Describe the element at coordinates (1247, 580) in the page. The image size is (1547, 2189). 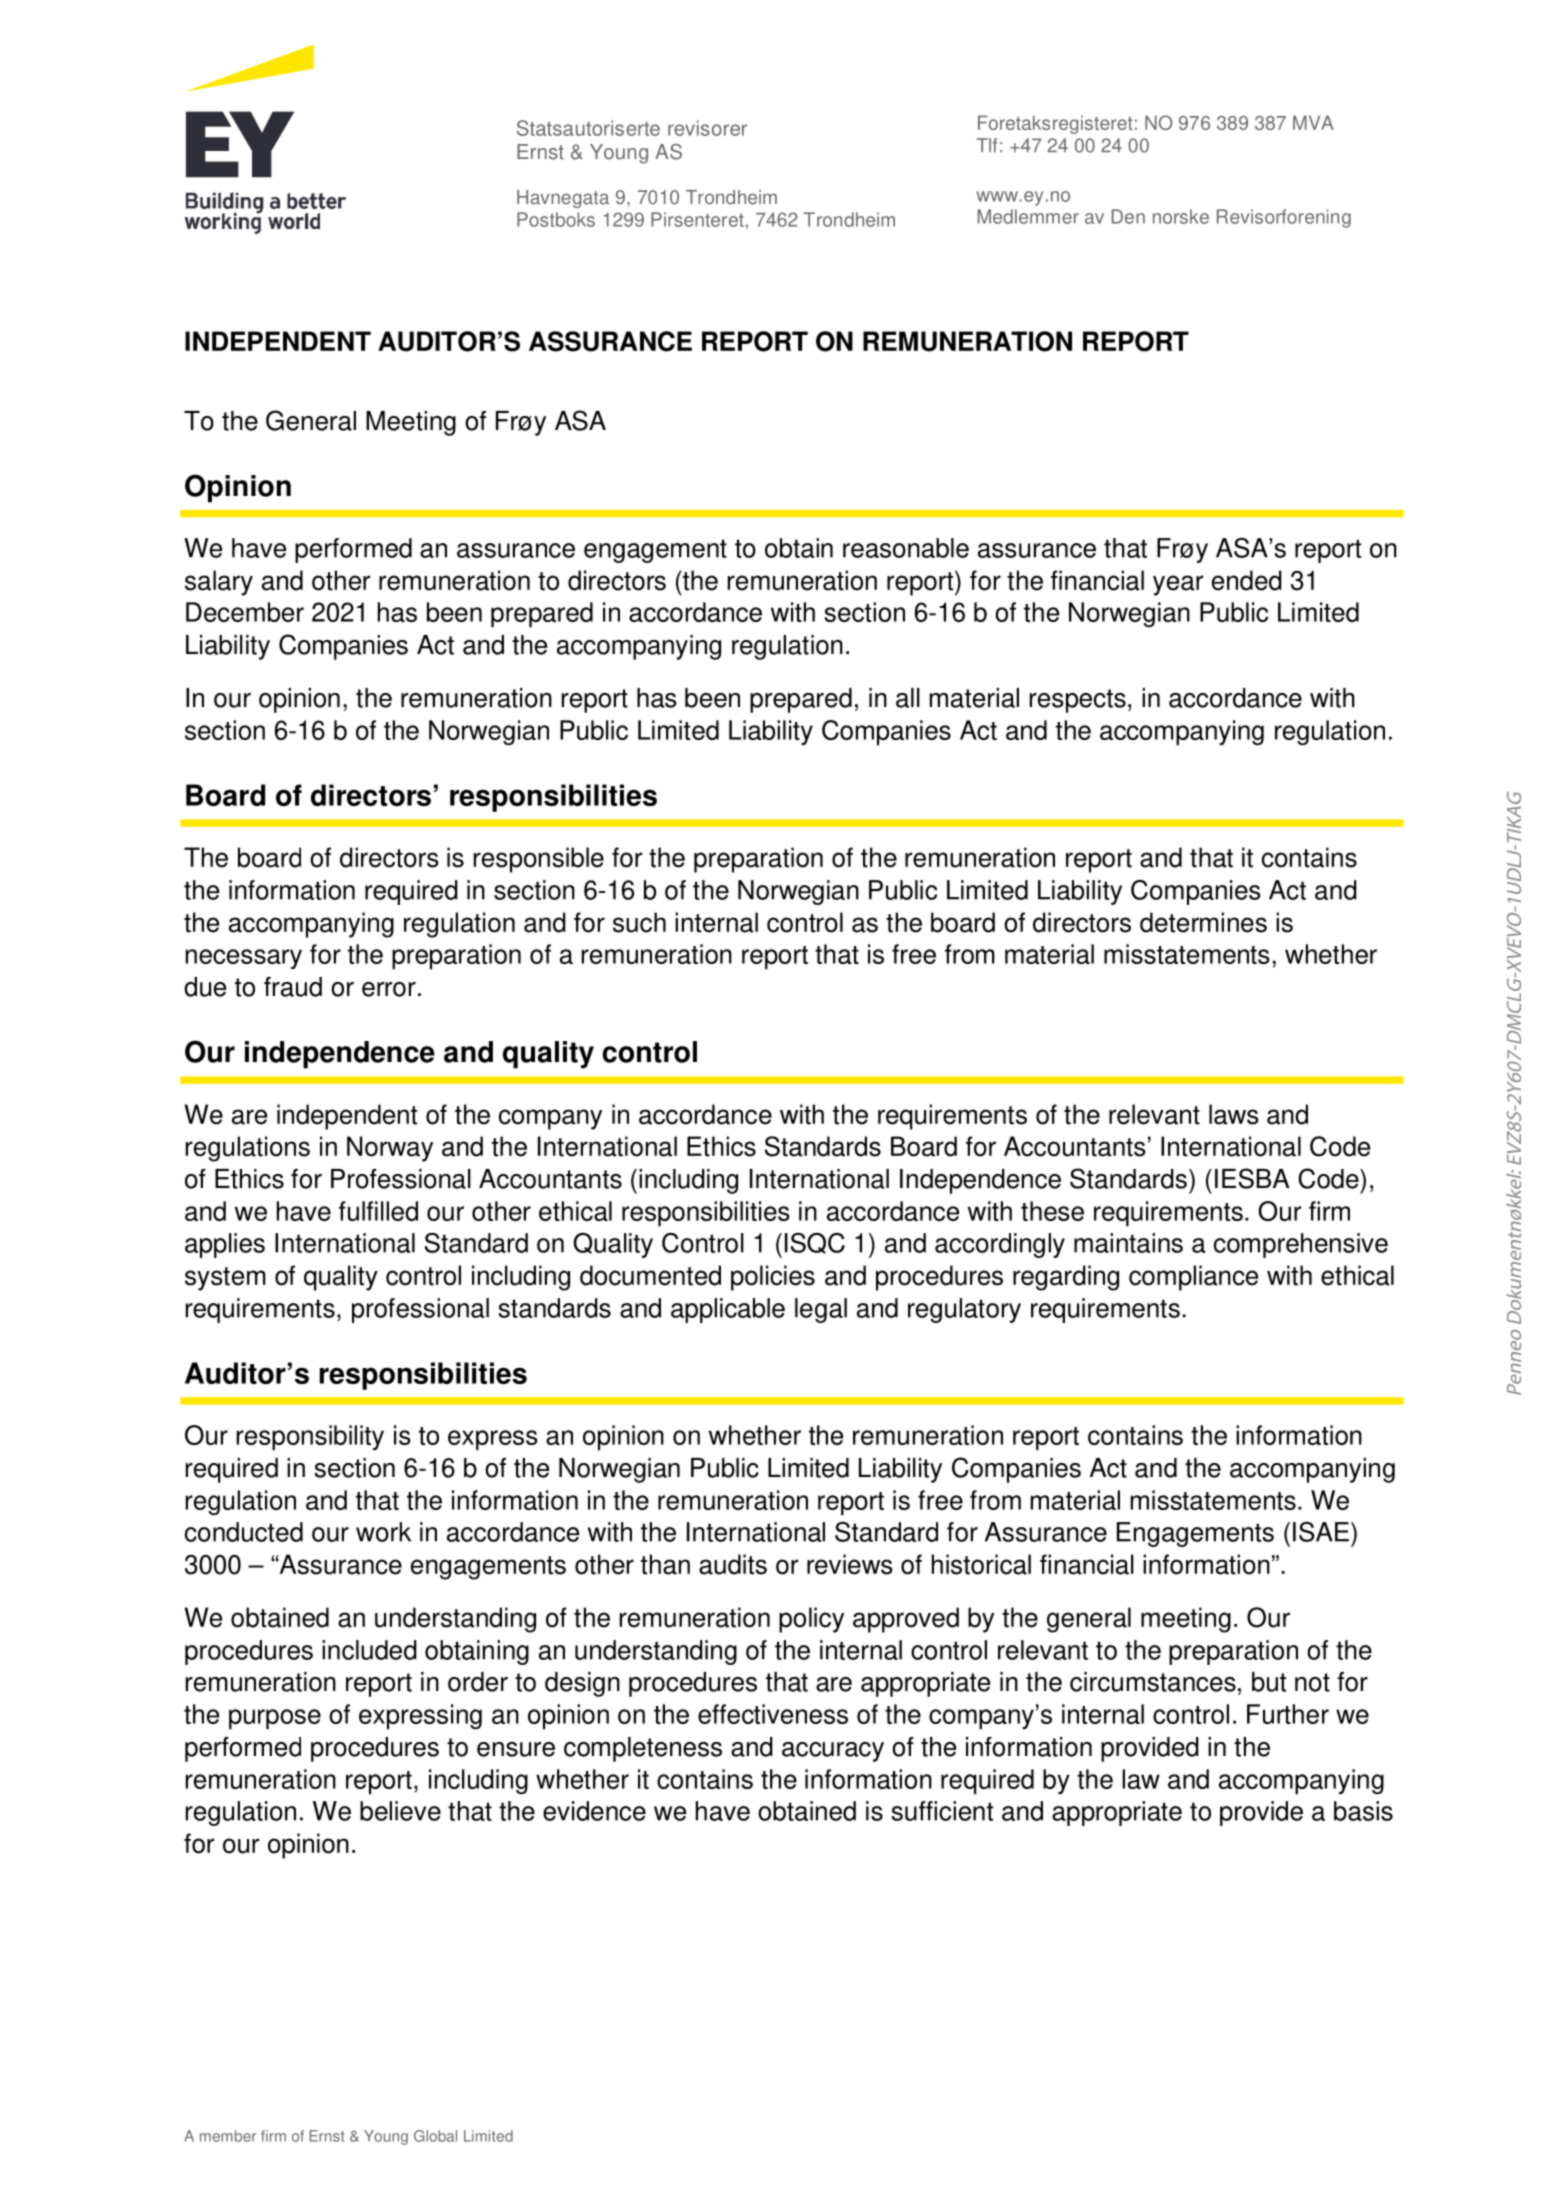
I see `ended` at that location.
